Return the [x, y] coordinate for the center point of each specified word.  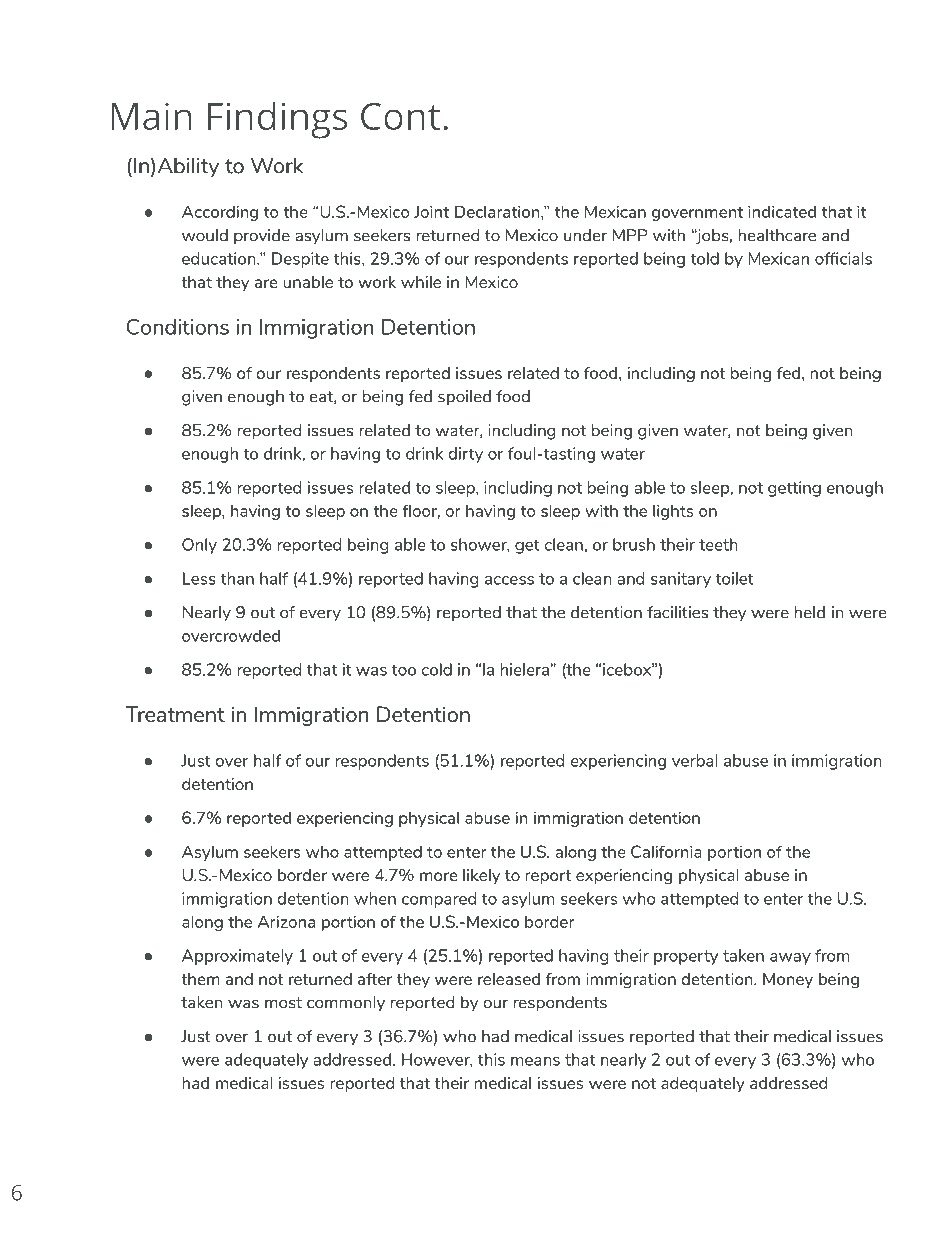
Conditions [178, 327]
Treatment [175, 714]
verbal [694, 760]
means [535, 1061]
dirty [466, 455]
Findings [277, 120]
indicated [782, 211]
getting [794, 489]
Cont [400, 116]
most [283, 1003]
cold [437, 669]
